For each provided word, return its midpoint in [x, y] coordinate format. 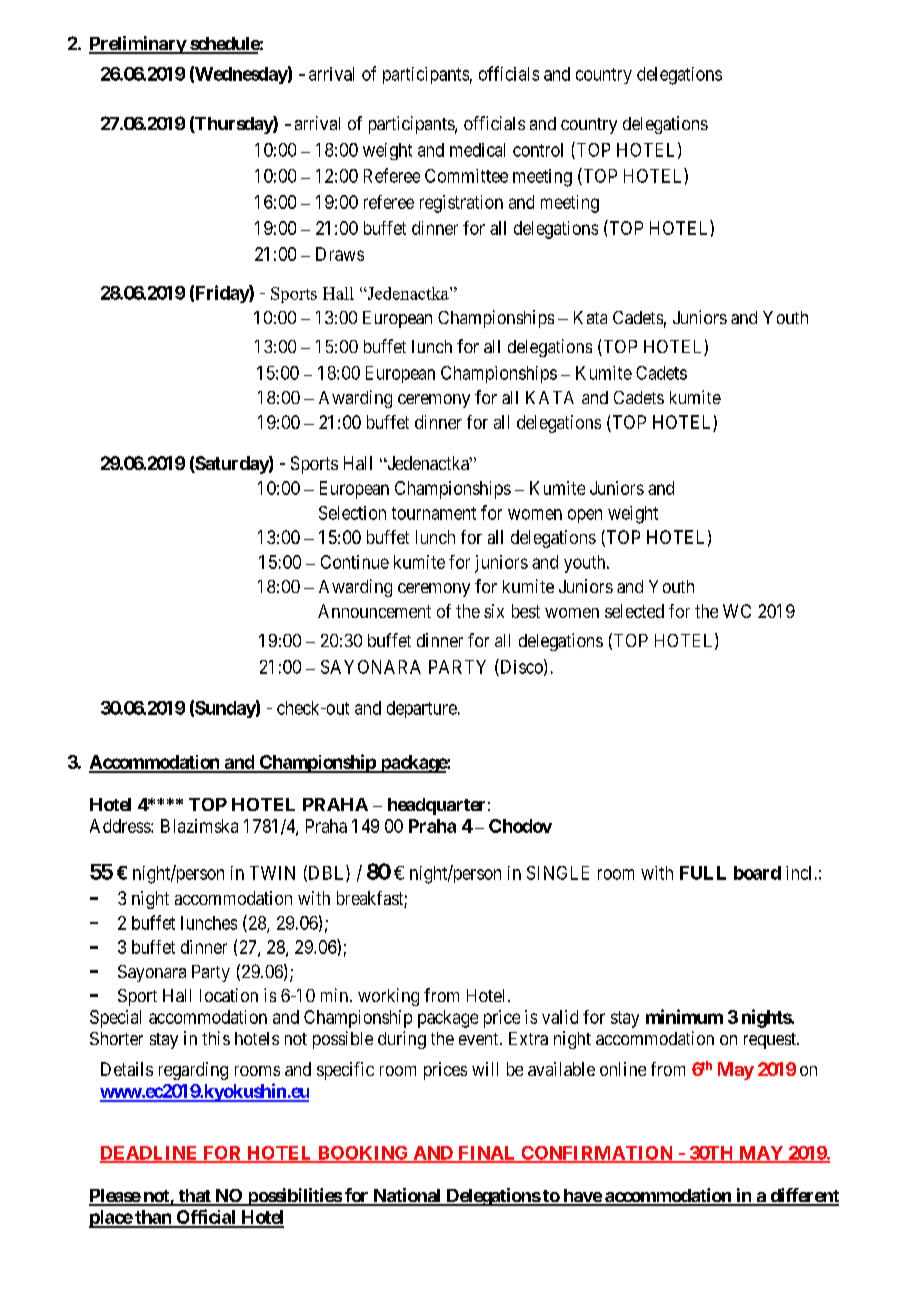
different [803, 1196]
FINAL [487, 1154]
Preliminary [138, 45]
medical [477, 150]
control [538, 150]
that [194, 1197]
